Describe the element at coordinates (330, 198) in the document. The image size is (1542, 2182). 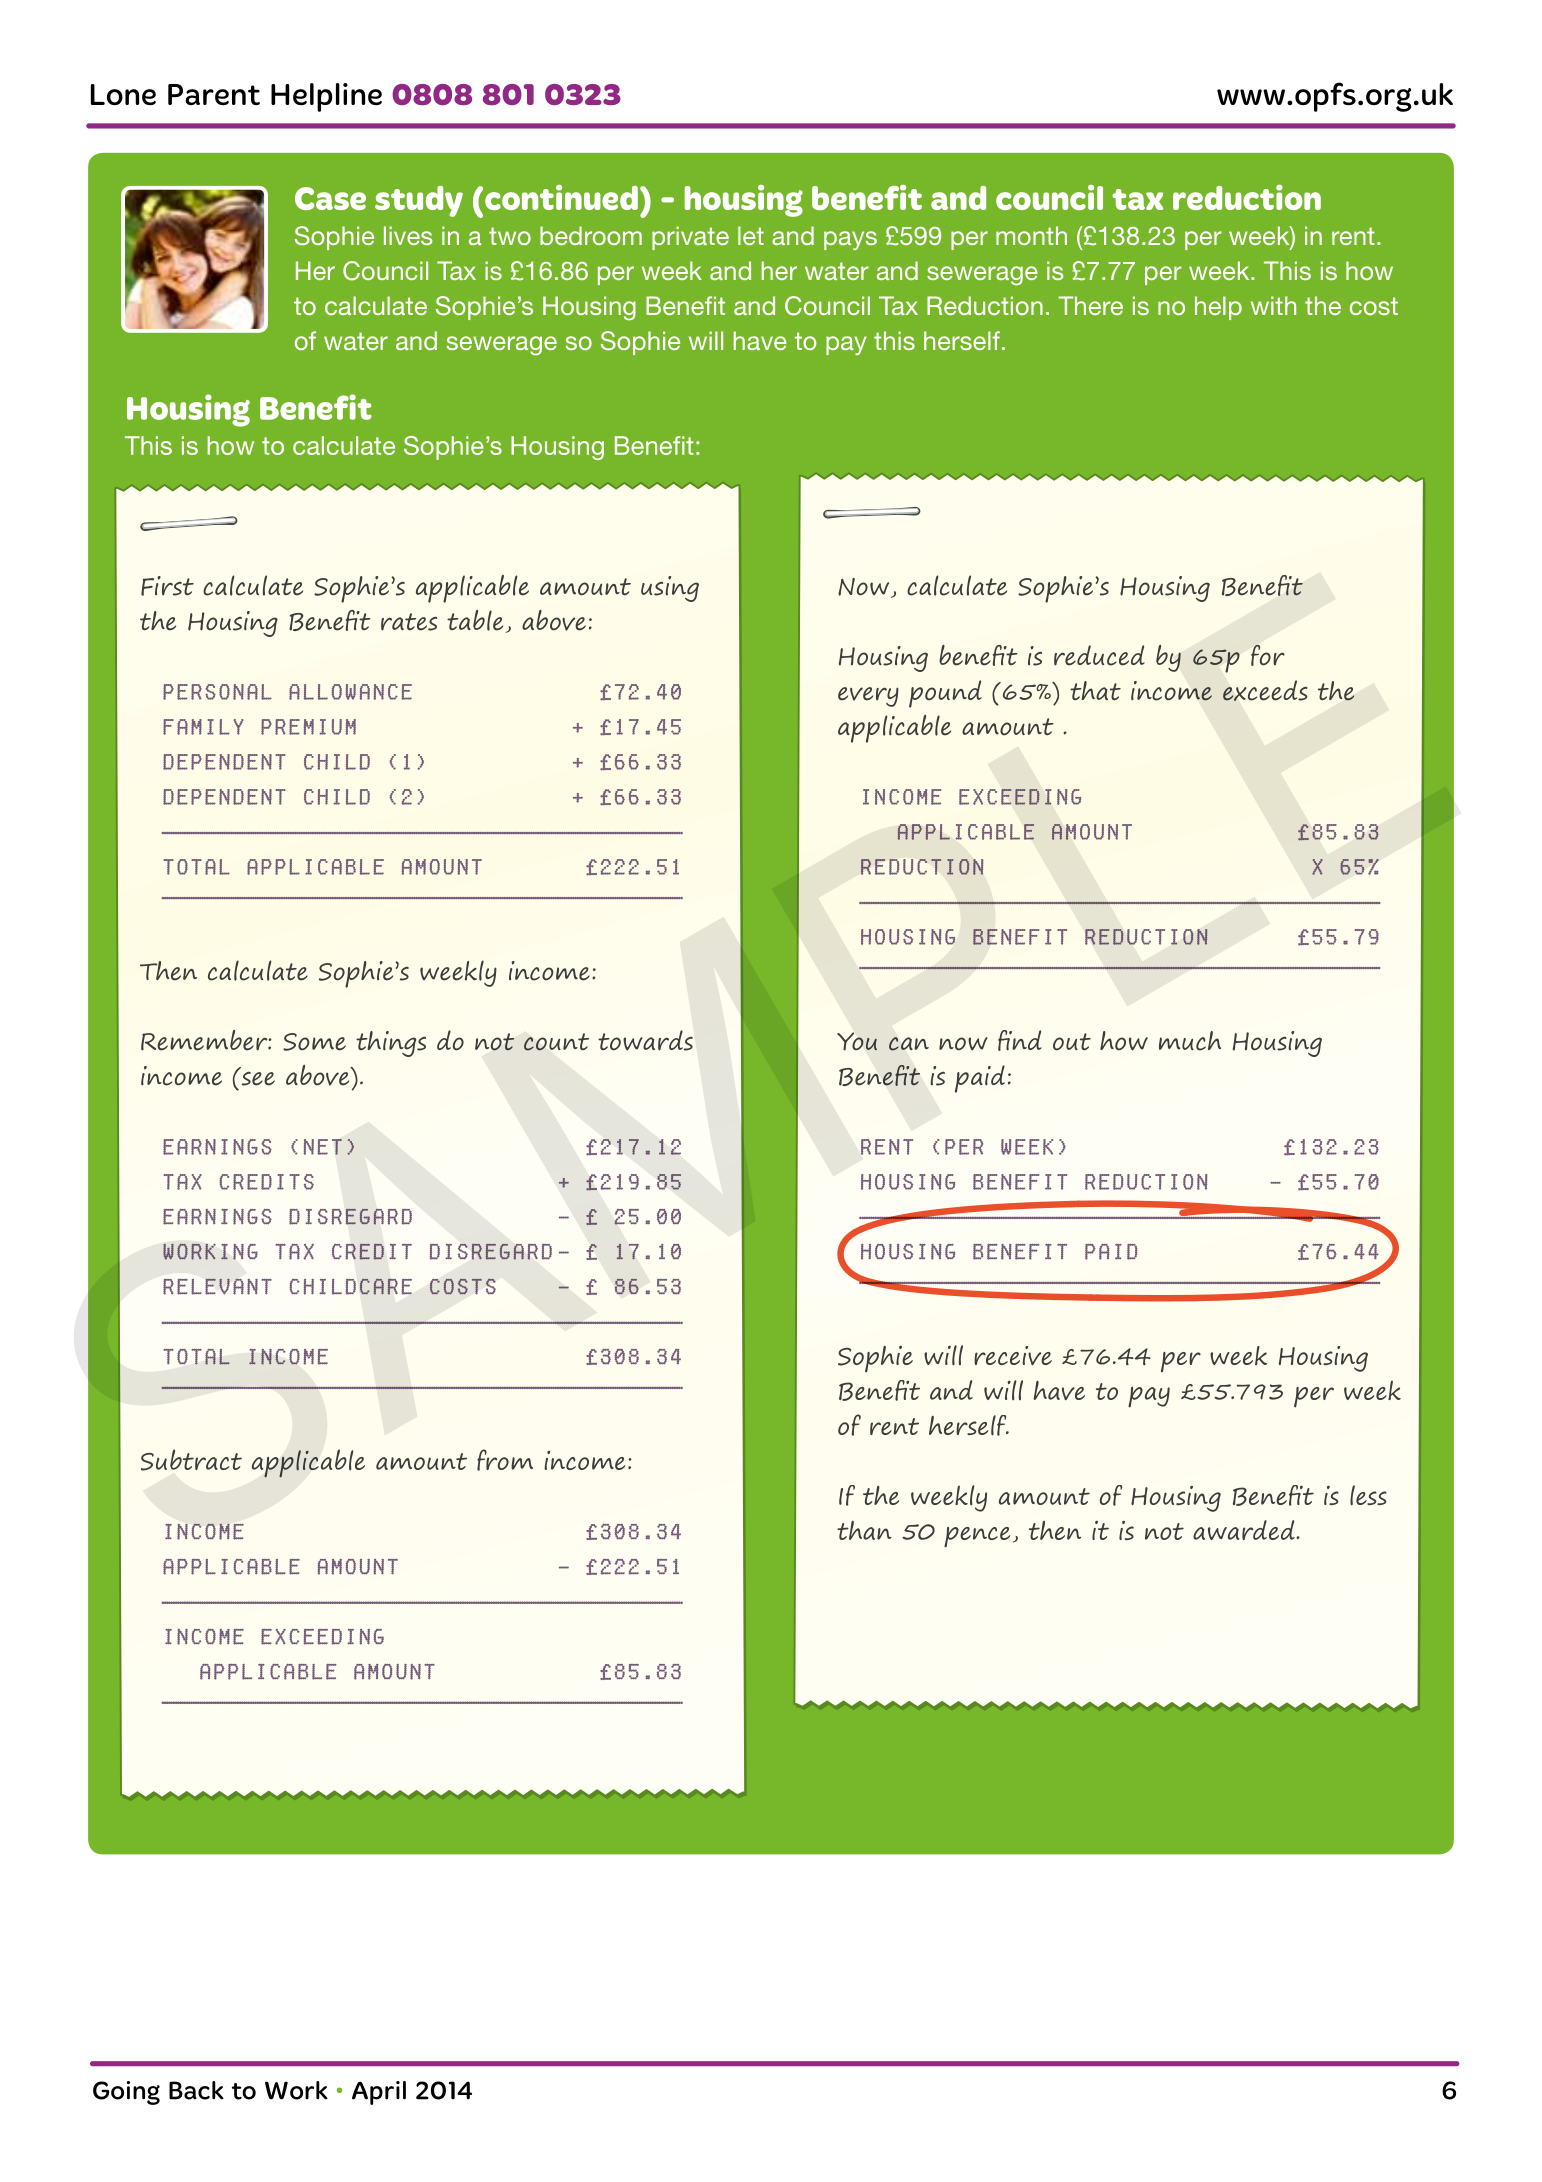
I see `Case` at that location.
